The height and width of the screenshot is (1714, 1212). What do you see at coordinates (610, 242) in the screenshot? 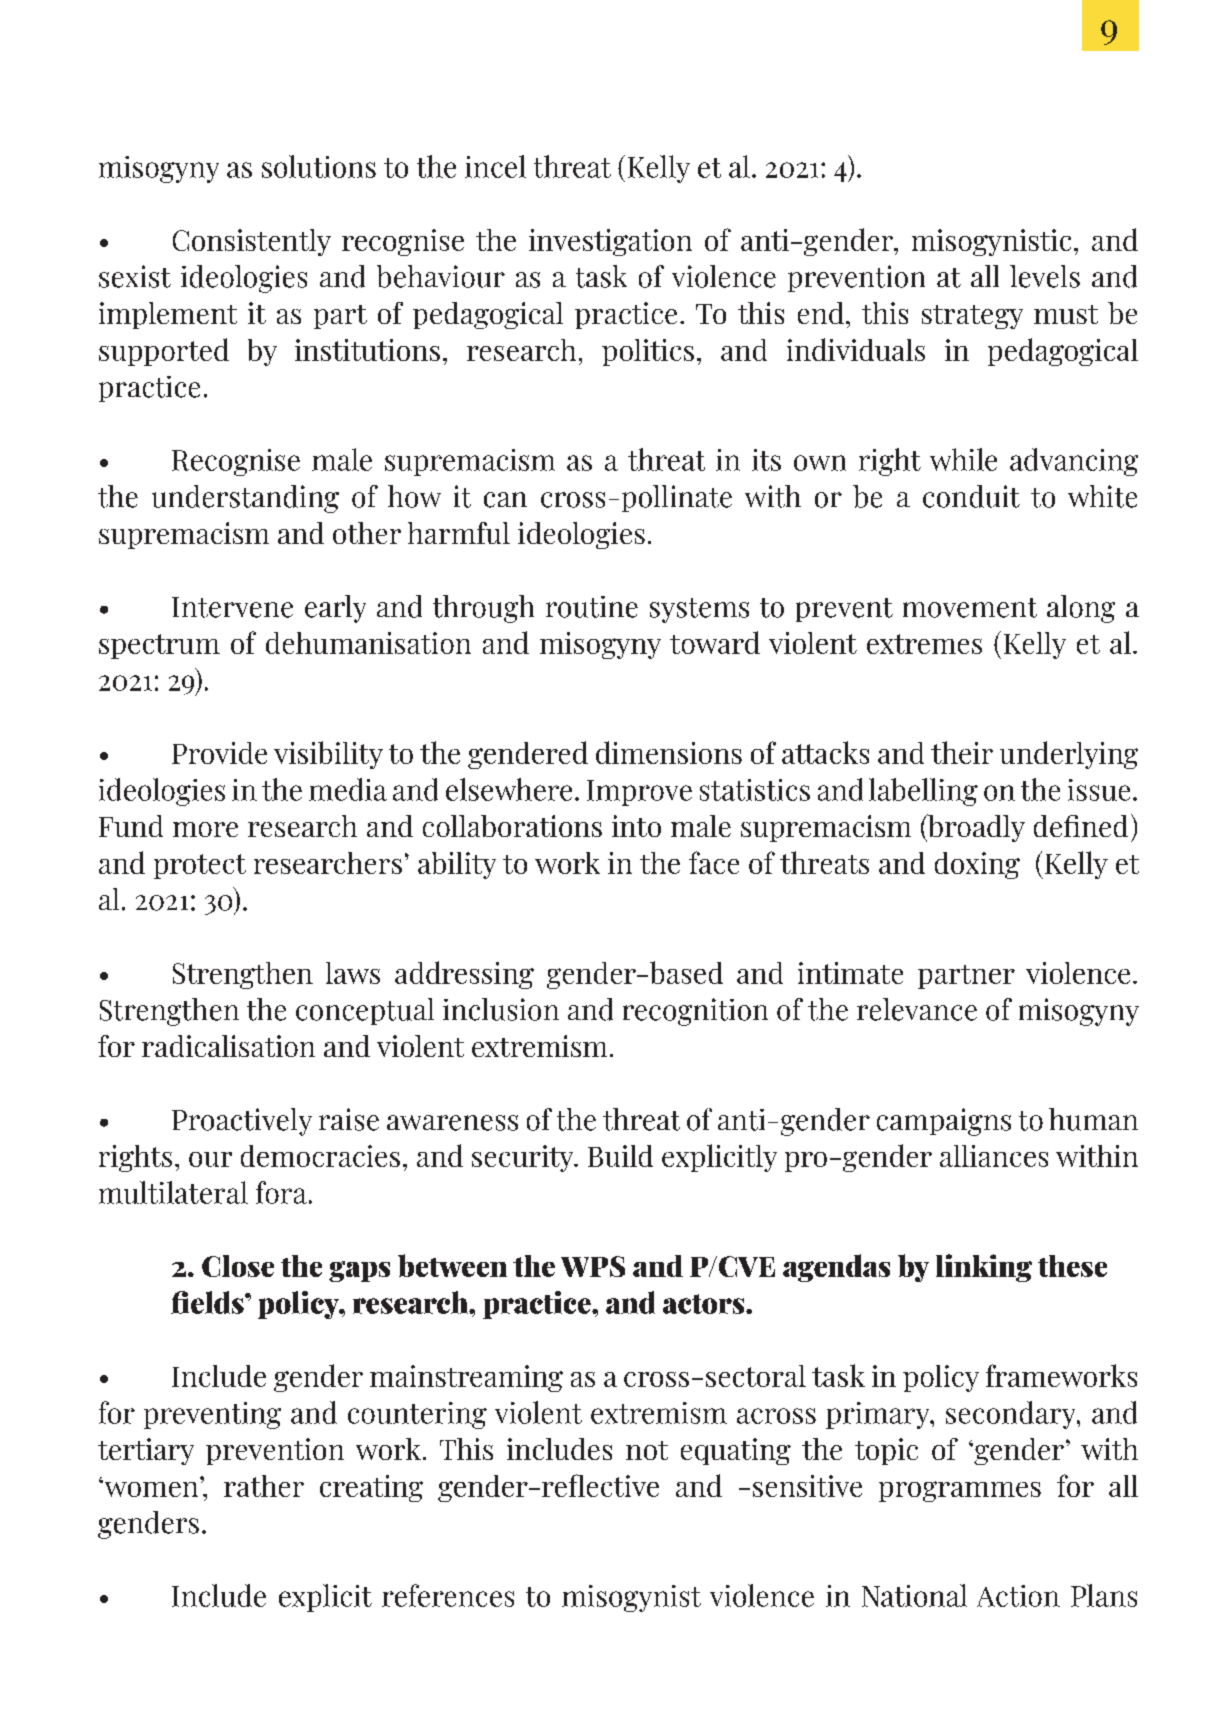
I see `investigation` at bounding box center [610, 242].
